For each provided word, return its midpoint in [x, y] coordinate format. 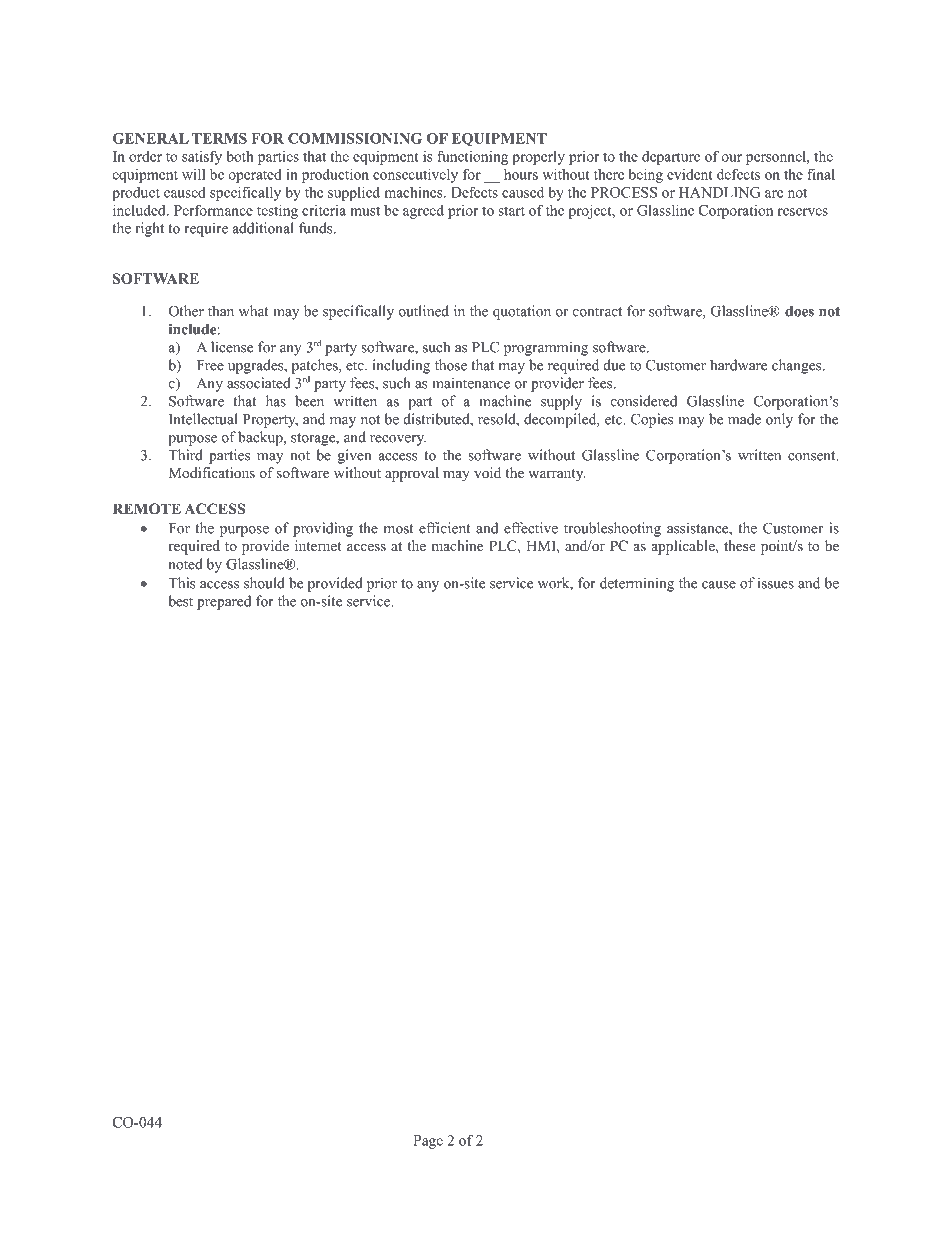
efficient [445, 528]
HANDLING [719, 192]
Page [428, 1142]
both [240, 156]
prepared [224, 602]
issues [776, 583]
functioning [472, 157]
